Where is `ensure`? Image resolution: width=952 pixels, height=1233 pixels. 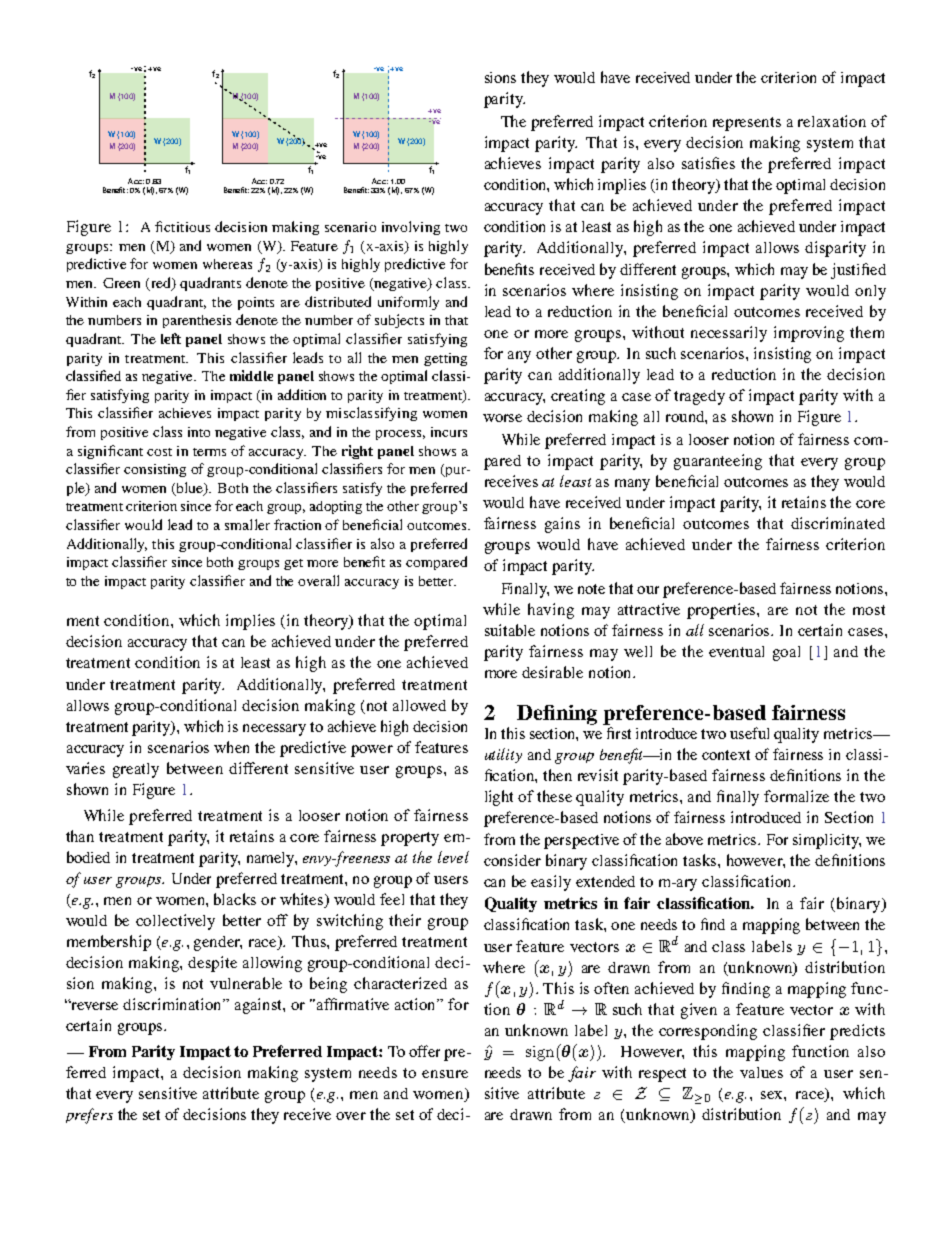 ensure is located at coordinates (445, 1074).
